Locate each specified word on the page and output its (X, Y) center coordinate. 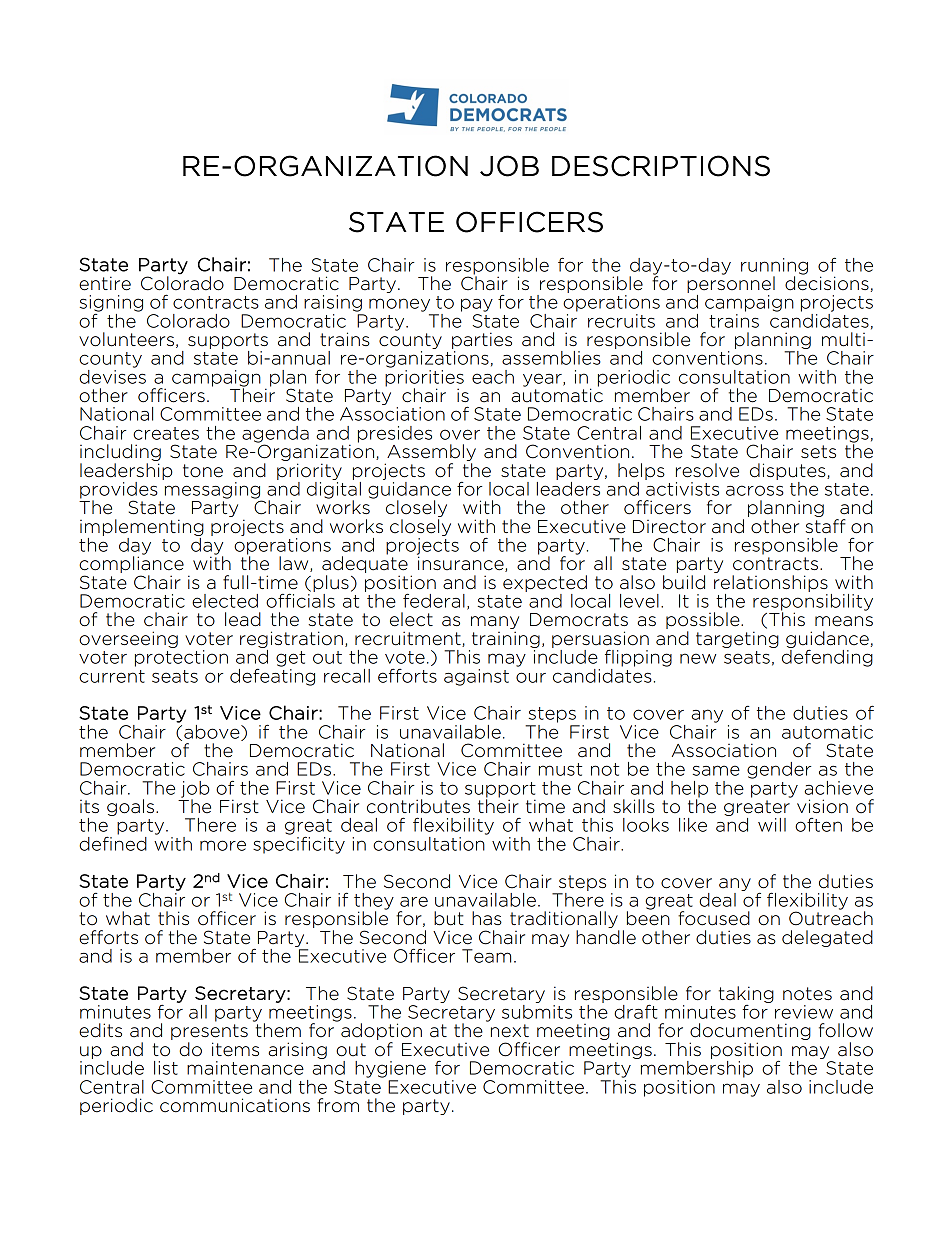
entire (105, 283)
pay (477, 305)
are (414, 901)
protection (181, 658)
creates (166, 433)
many (495, 624)
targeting (737, 639)
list (166, 1068)
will (772, 825)
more (223, 845)
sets (818, 452)
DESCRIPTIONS (661, 166)
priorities (424, 379)
